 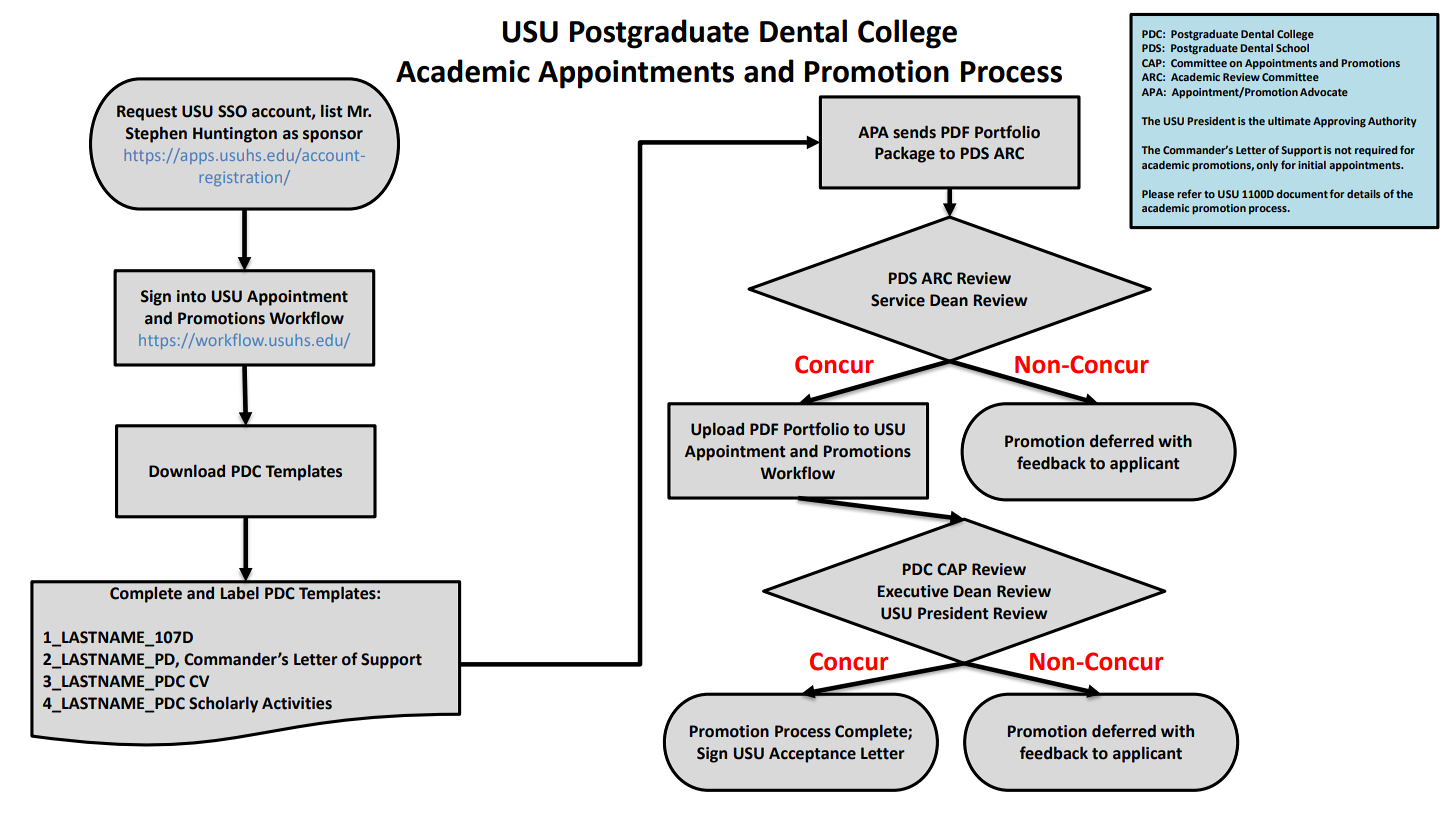 I want to click on Download, so click(x=187, y=471).
